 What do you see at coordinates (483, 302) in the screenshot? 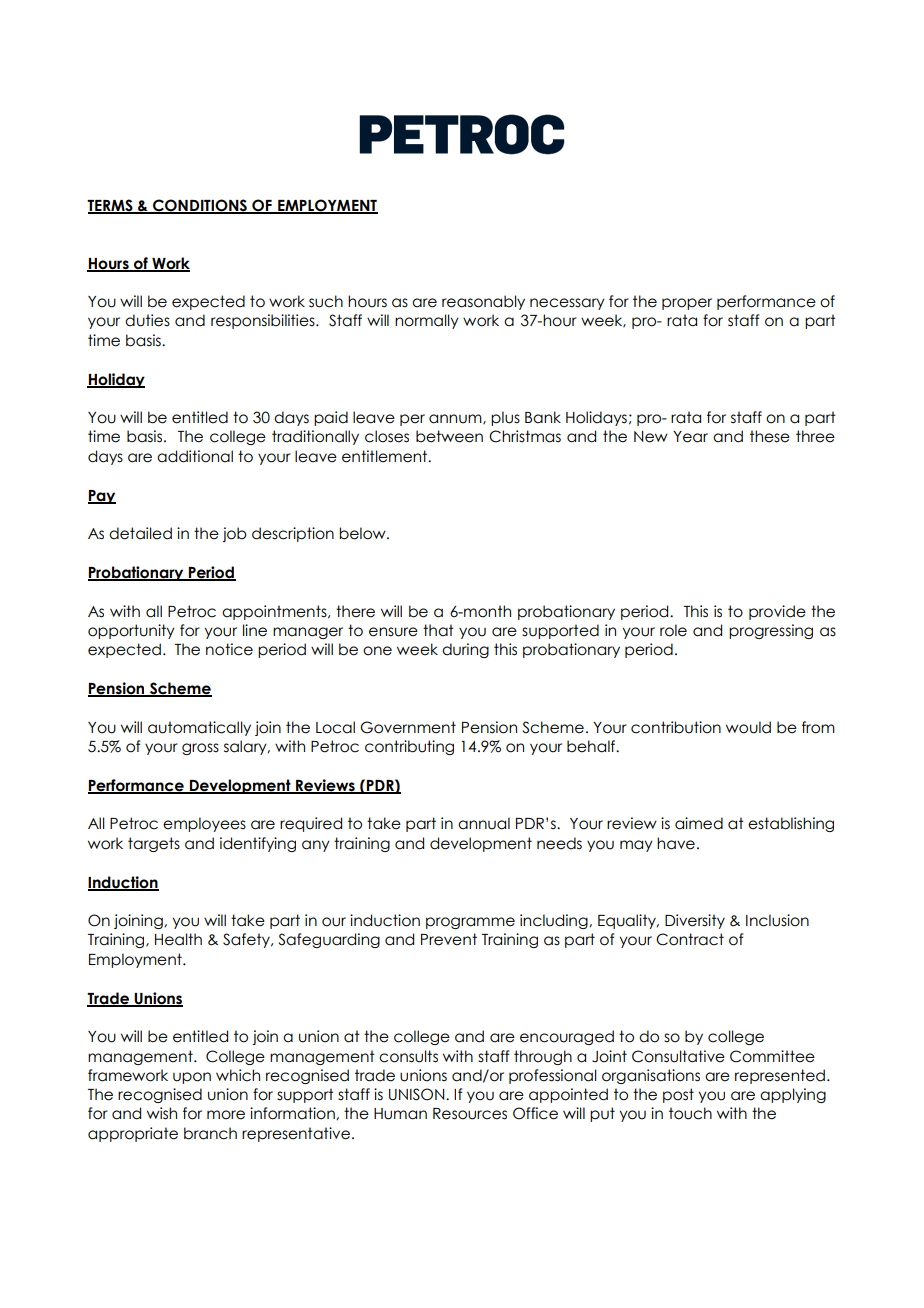
I see `reasonably` at bounding box center [483, 302].
